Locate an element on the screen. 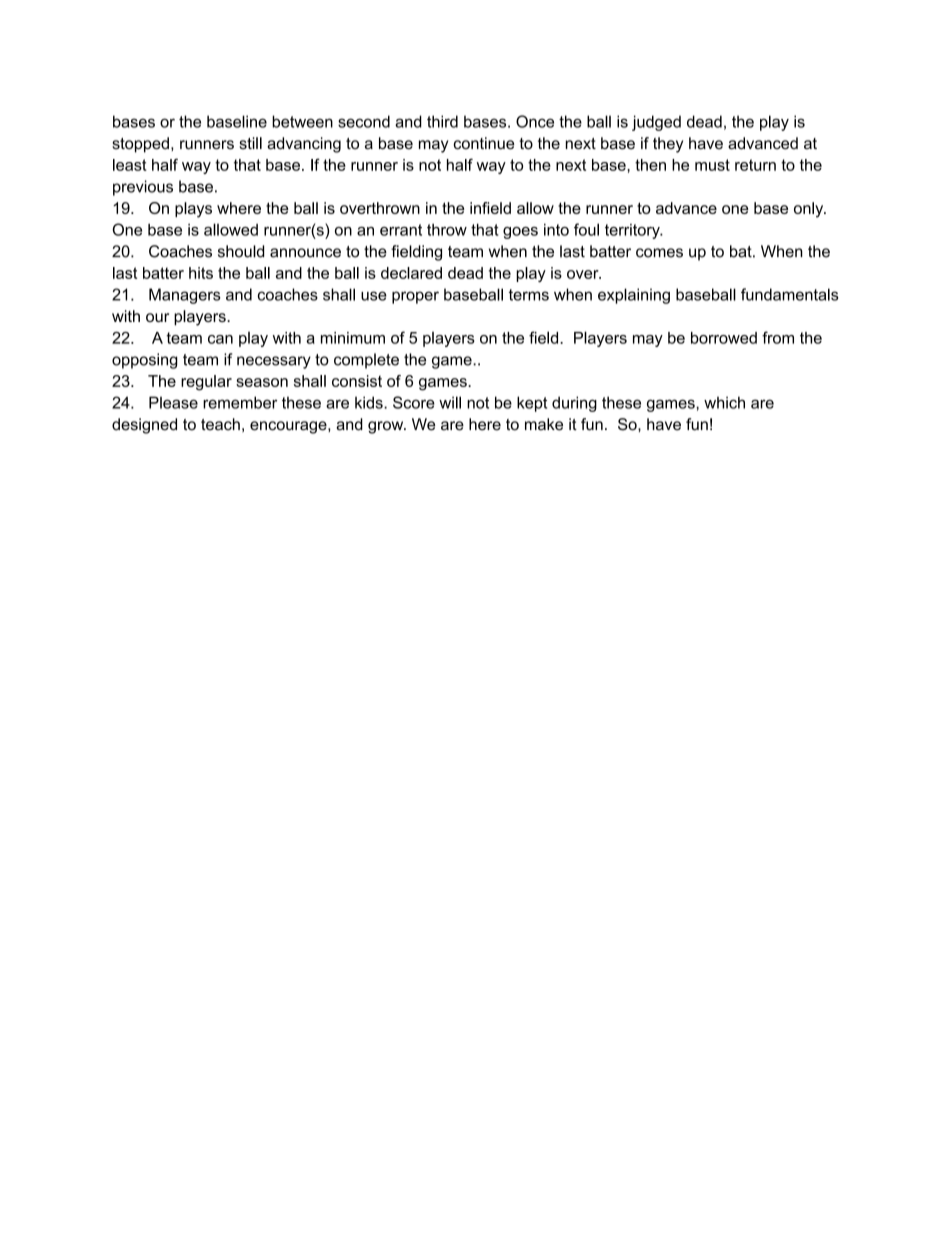 This screenshot has height=1233, width=952. borrowed is located at coordinates (724, 338).
